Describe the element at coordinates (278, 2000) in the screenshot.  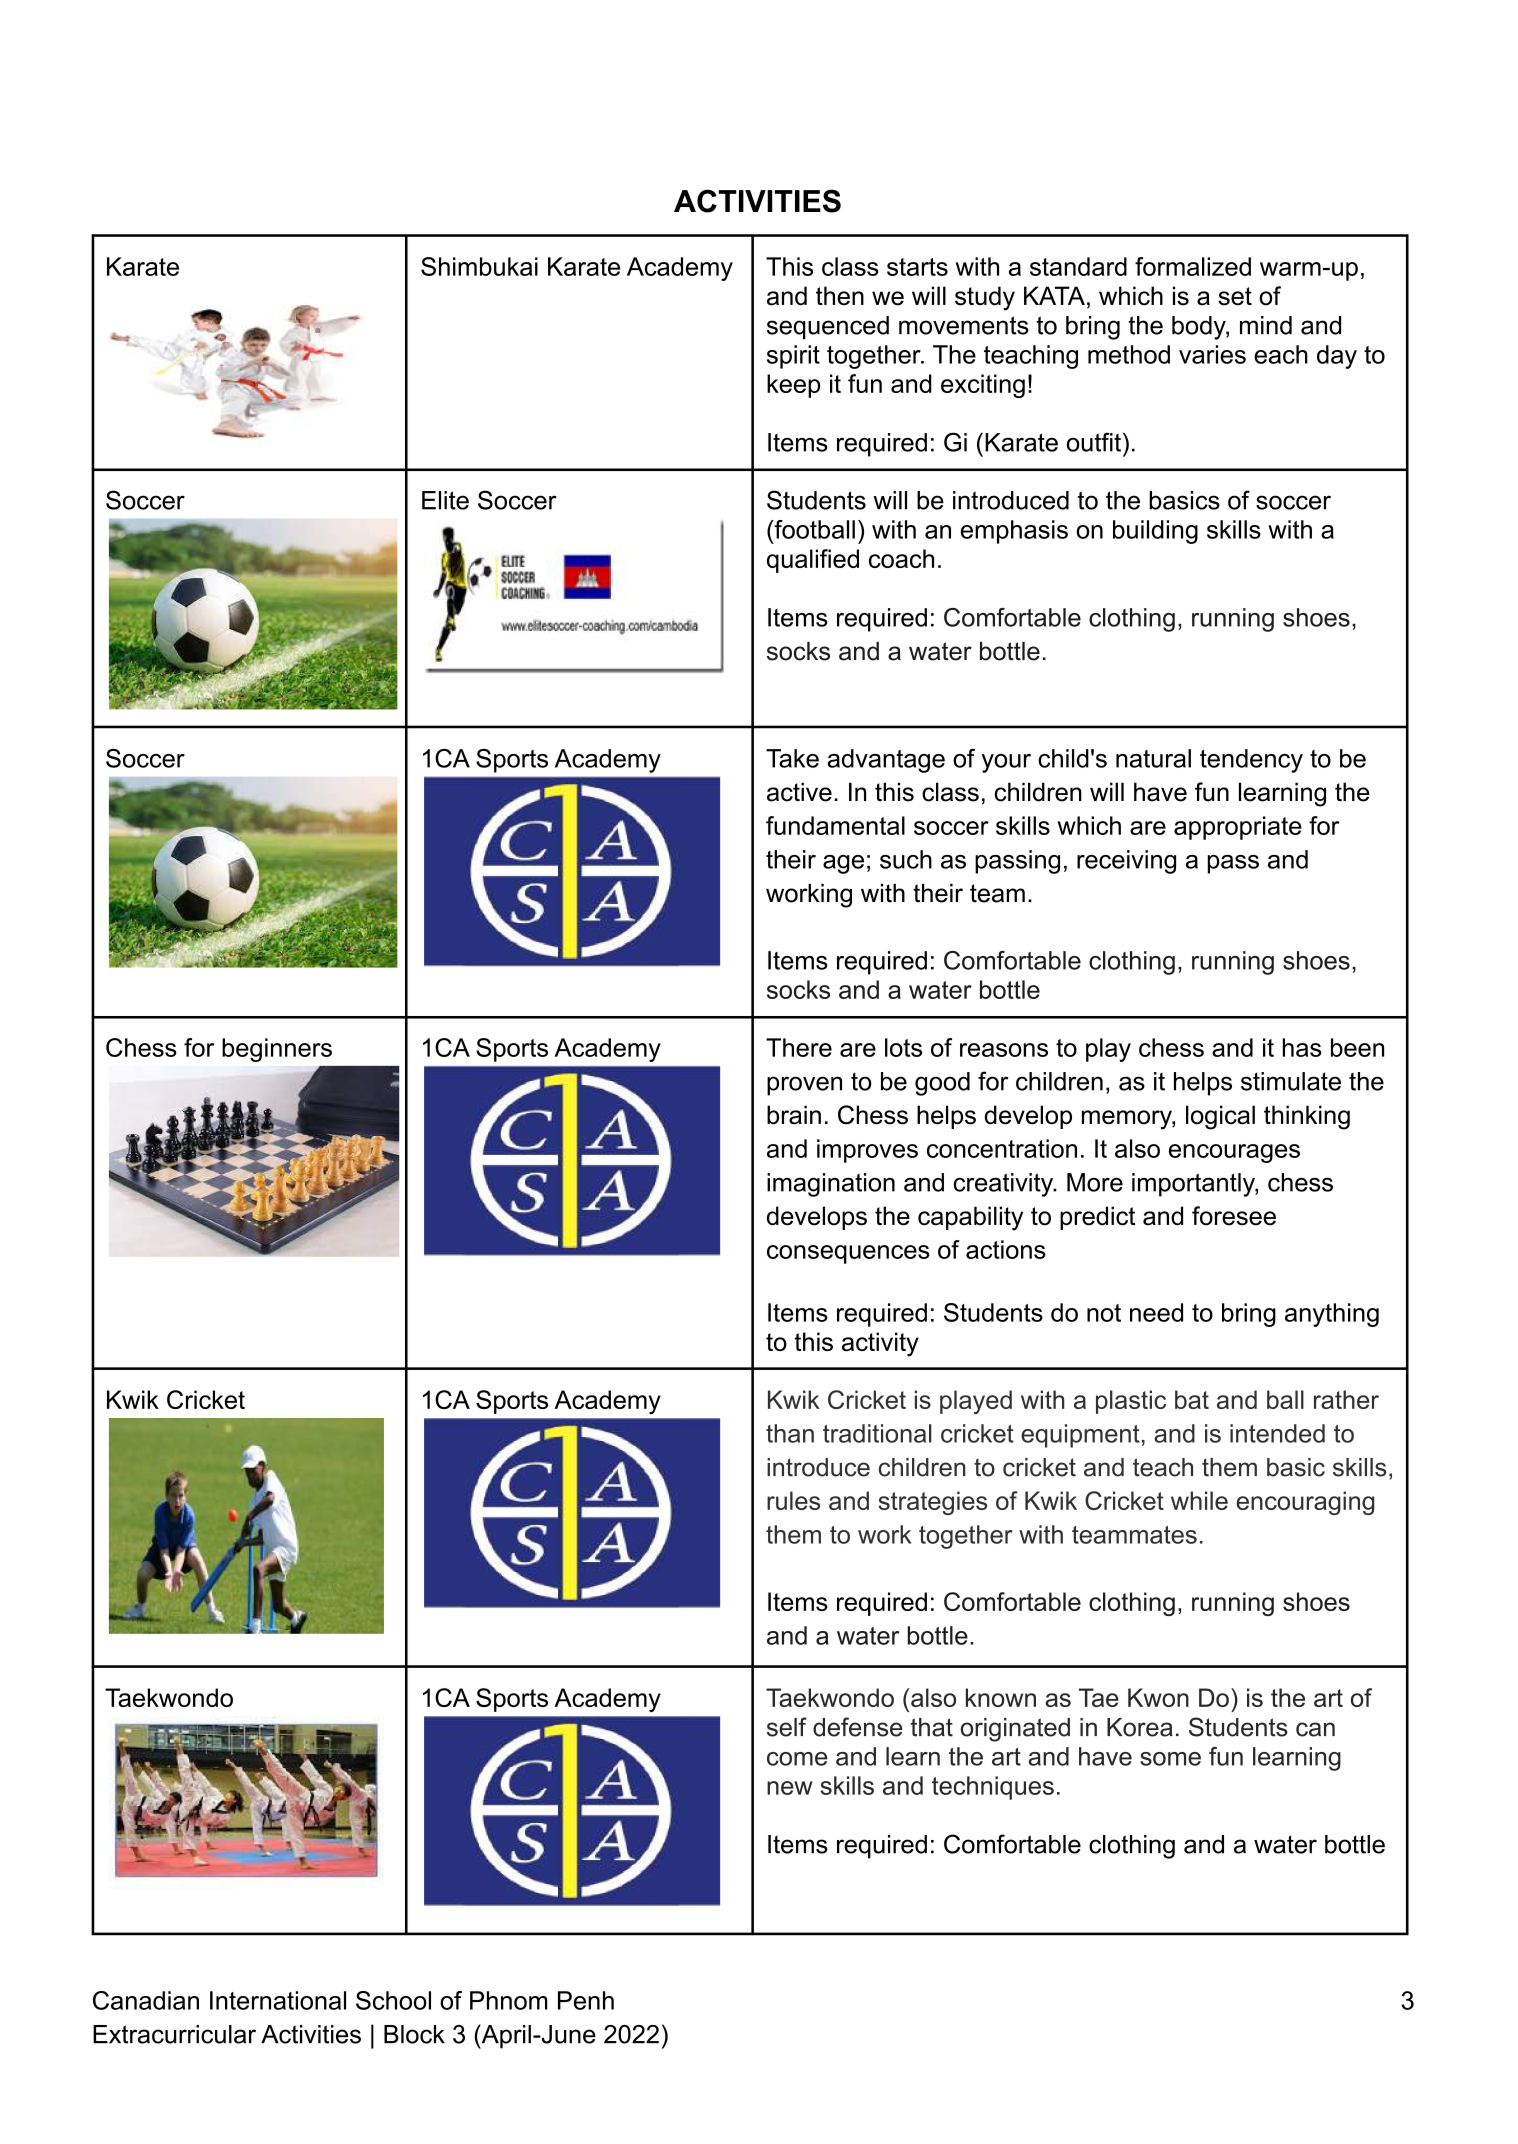
I see `International` at that location.
